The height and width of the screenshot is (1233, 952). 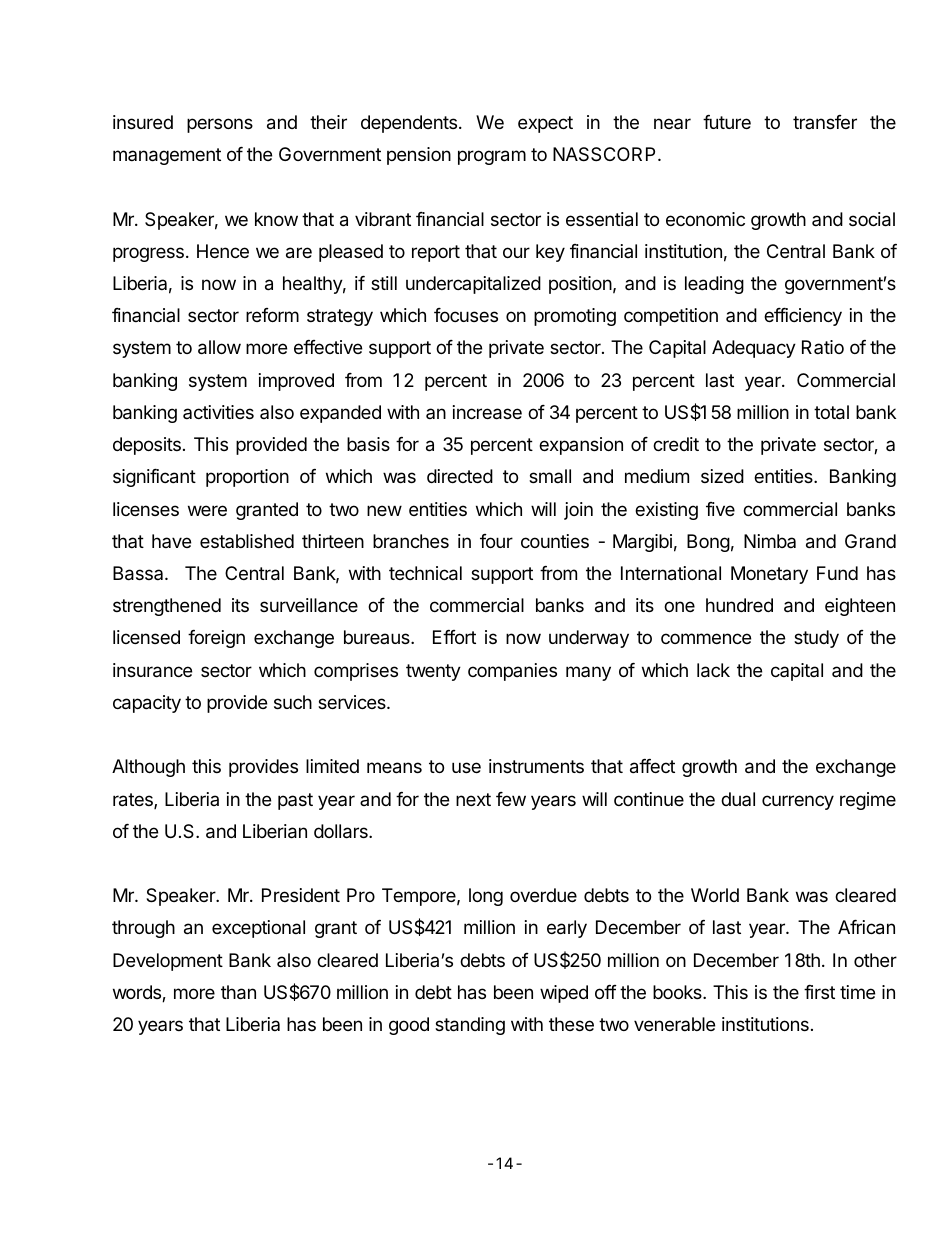 What do you see at coordinates (247, 541) in the screenshot?
I see `established` at bounding box center [247, 541].
